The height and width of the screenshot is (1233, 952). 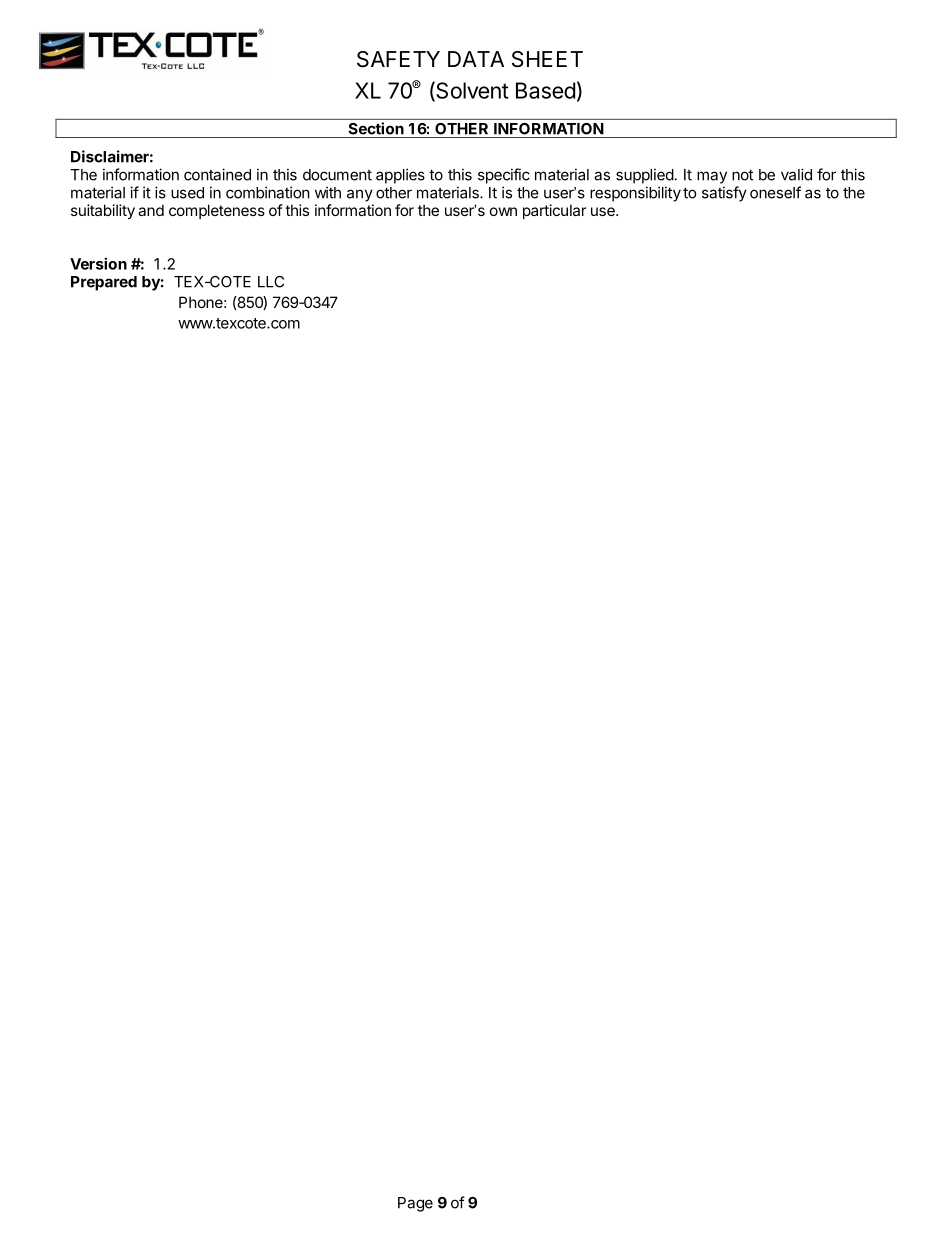 I want to click on Prepared, so click(x=104, y=283).
